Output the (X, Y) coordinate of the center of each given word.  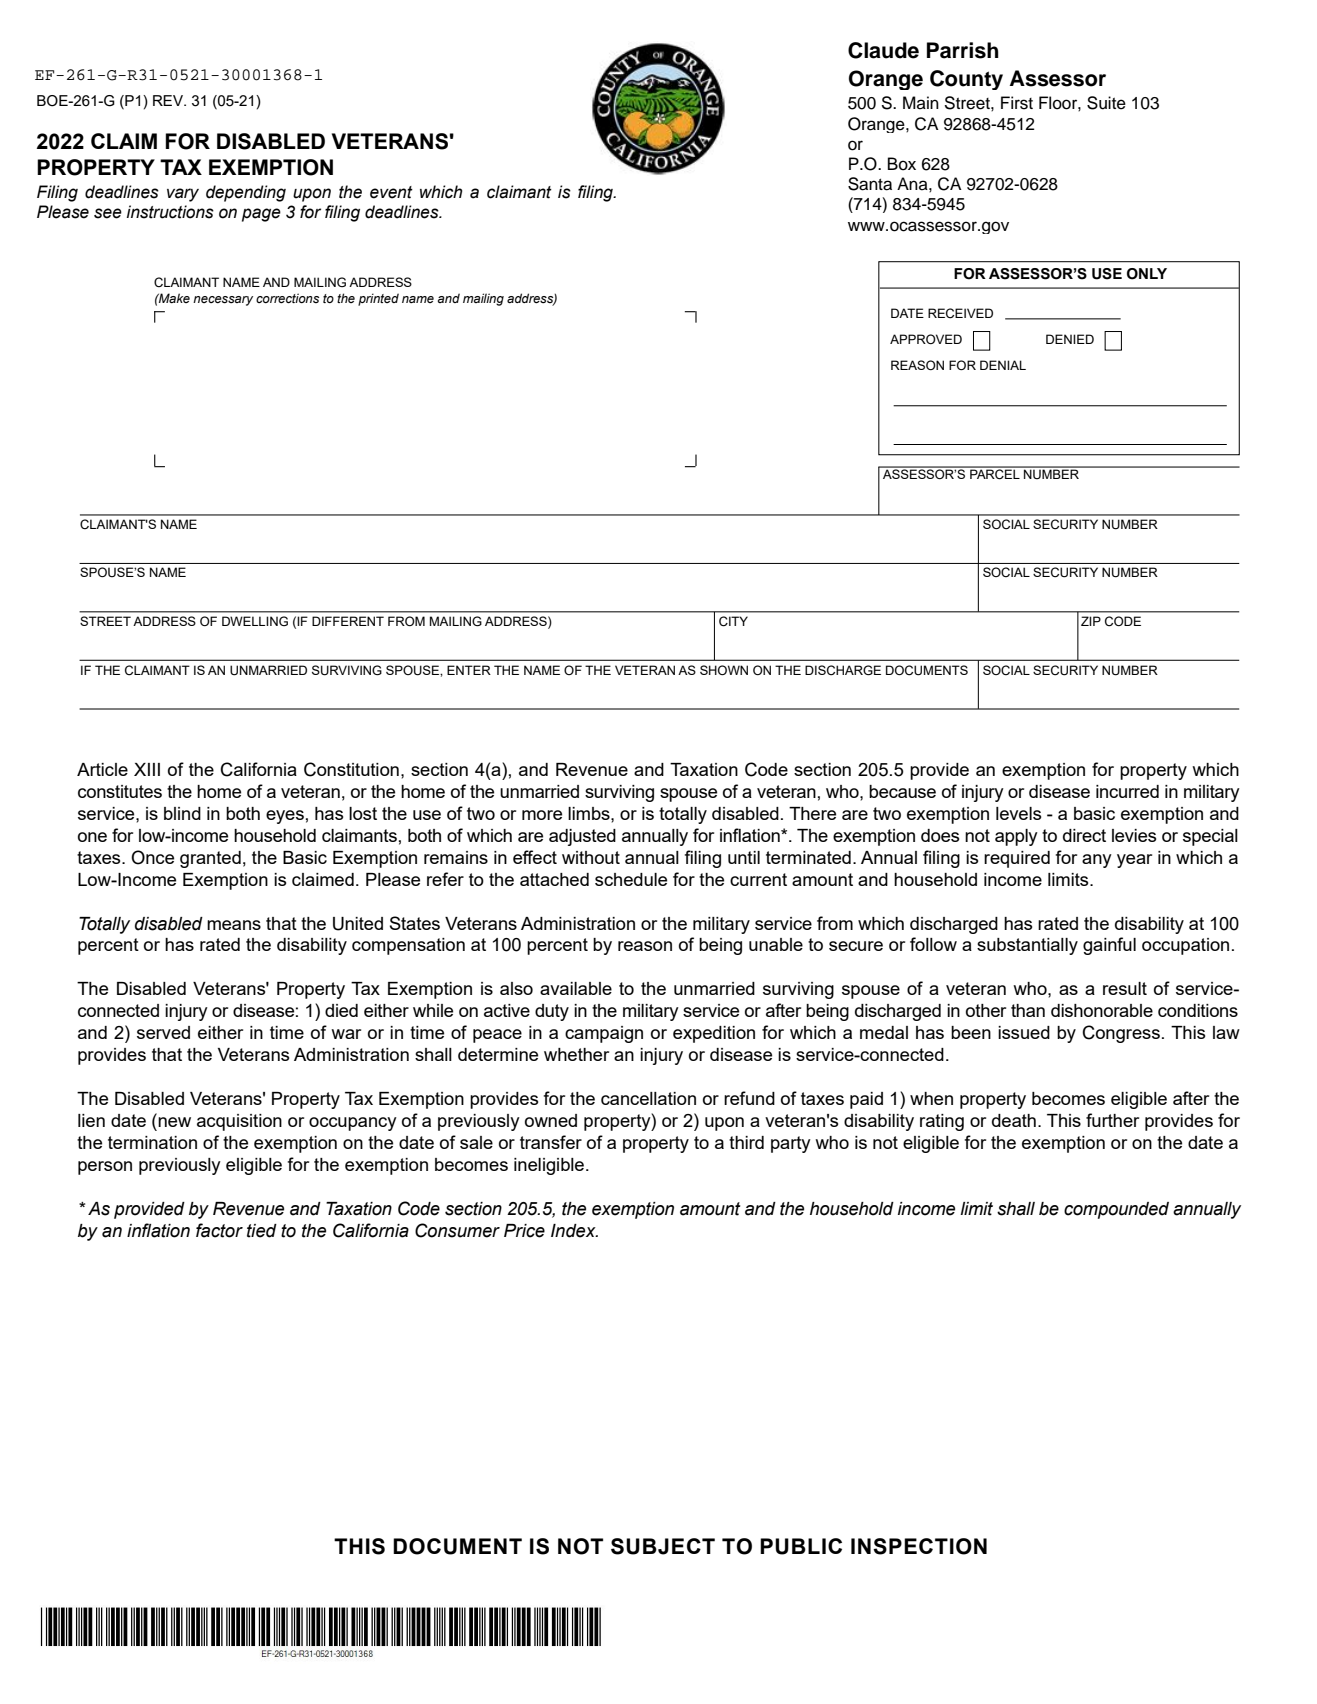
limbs (590, 813)
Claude (883, 50)
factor (219, 1230)
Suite (1106, 103)
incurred (1127, 791)
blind (182, 813)
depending (246, 193)
